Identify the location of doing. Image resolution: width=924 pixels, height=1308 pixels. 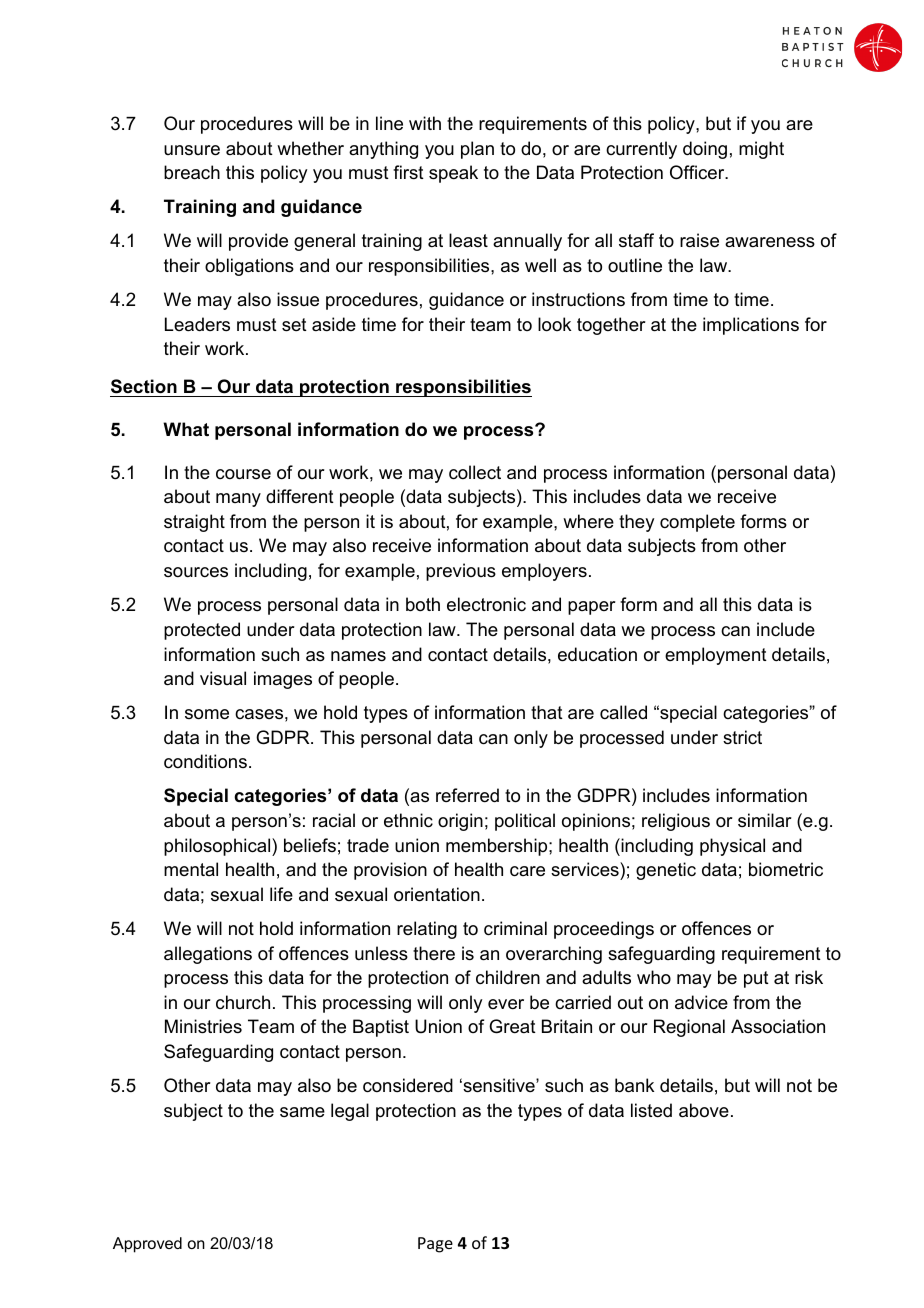
(705, 150).
